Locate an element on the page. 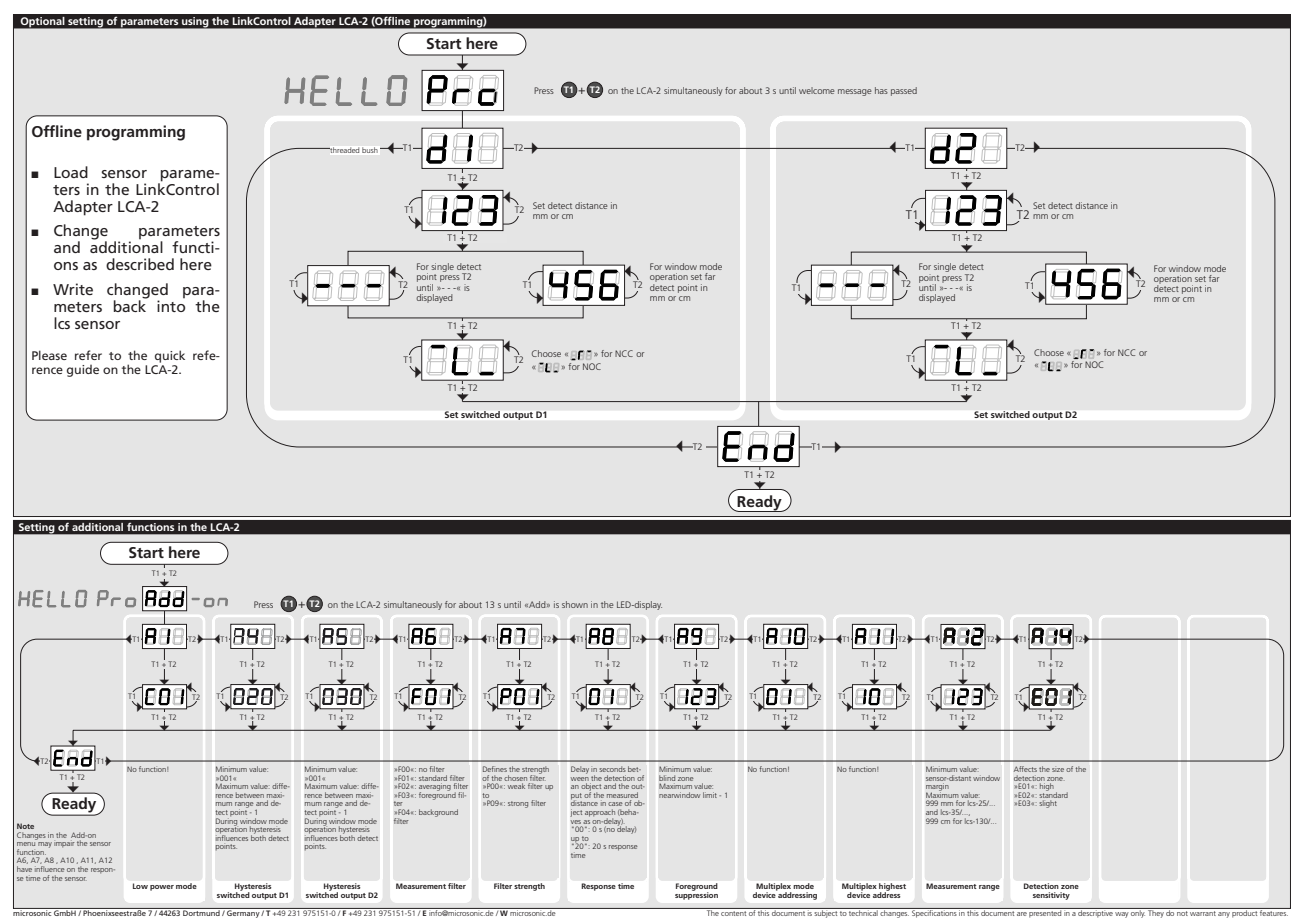 This document has width=1308, height=924. content is located at coordinates (733, 913).
